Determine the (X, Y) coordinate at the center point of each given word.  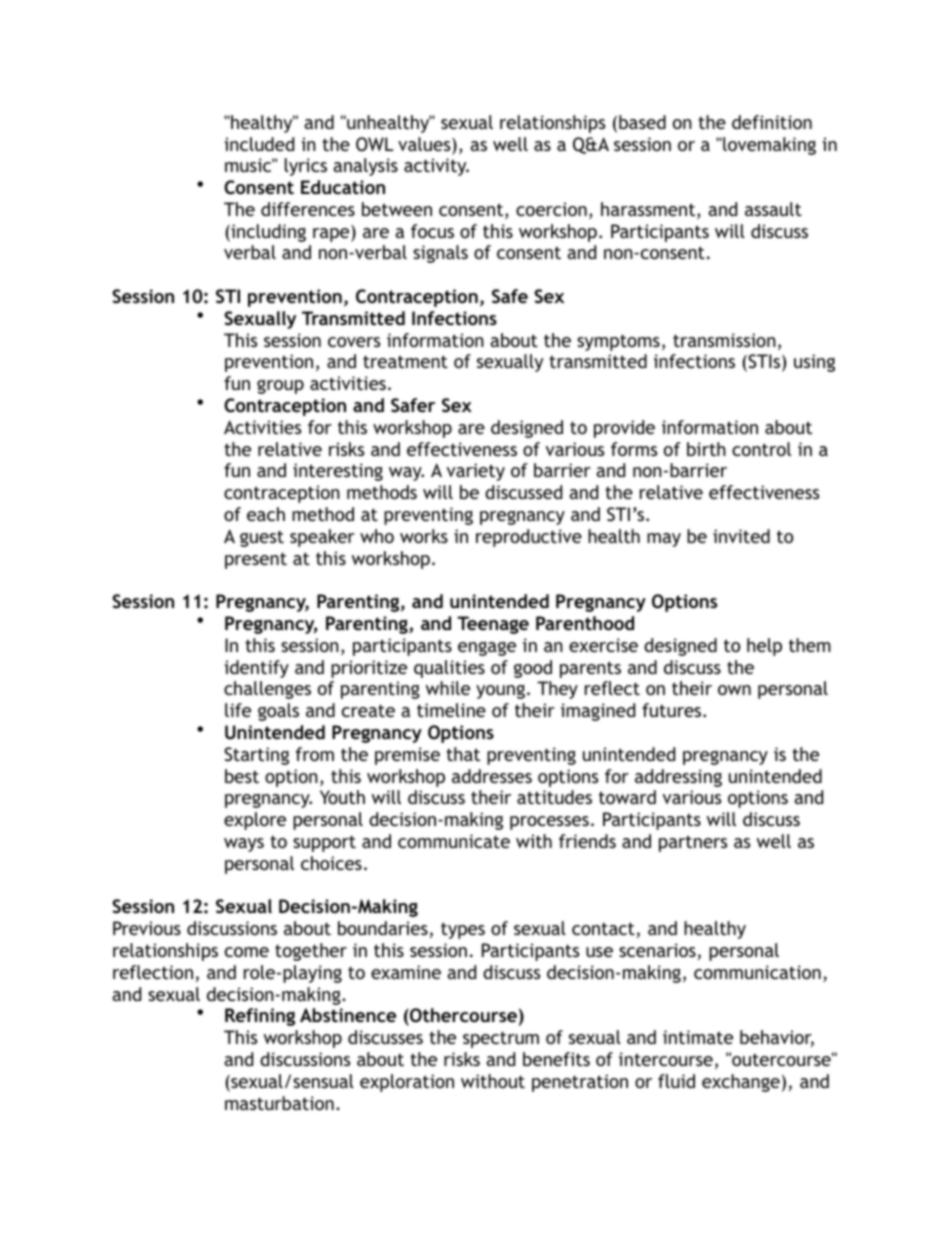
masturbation (279, 1103)
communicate (454, 841)
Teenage (493, 625)
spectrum (501, 1040)
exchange (741, 1083)
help (764, 647)
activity (436, 167)
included (259, 144)
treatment (405, 361)
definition (772, 122)
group (280, 387)
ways (244, 845)
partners (693, 843)
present (256, 561)
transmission (724, 340)
